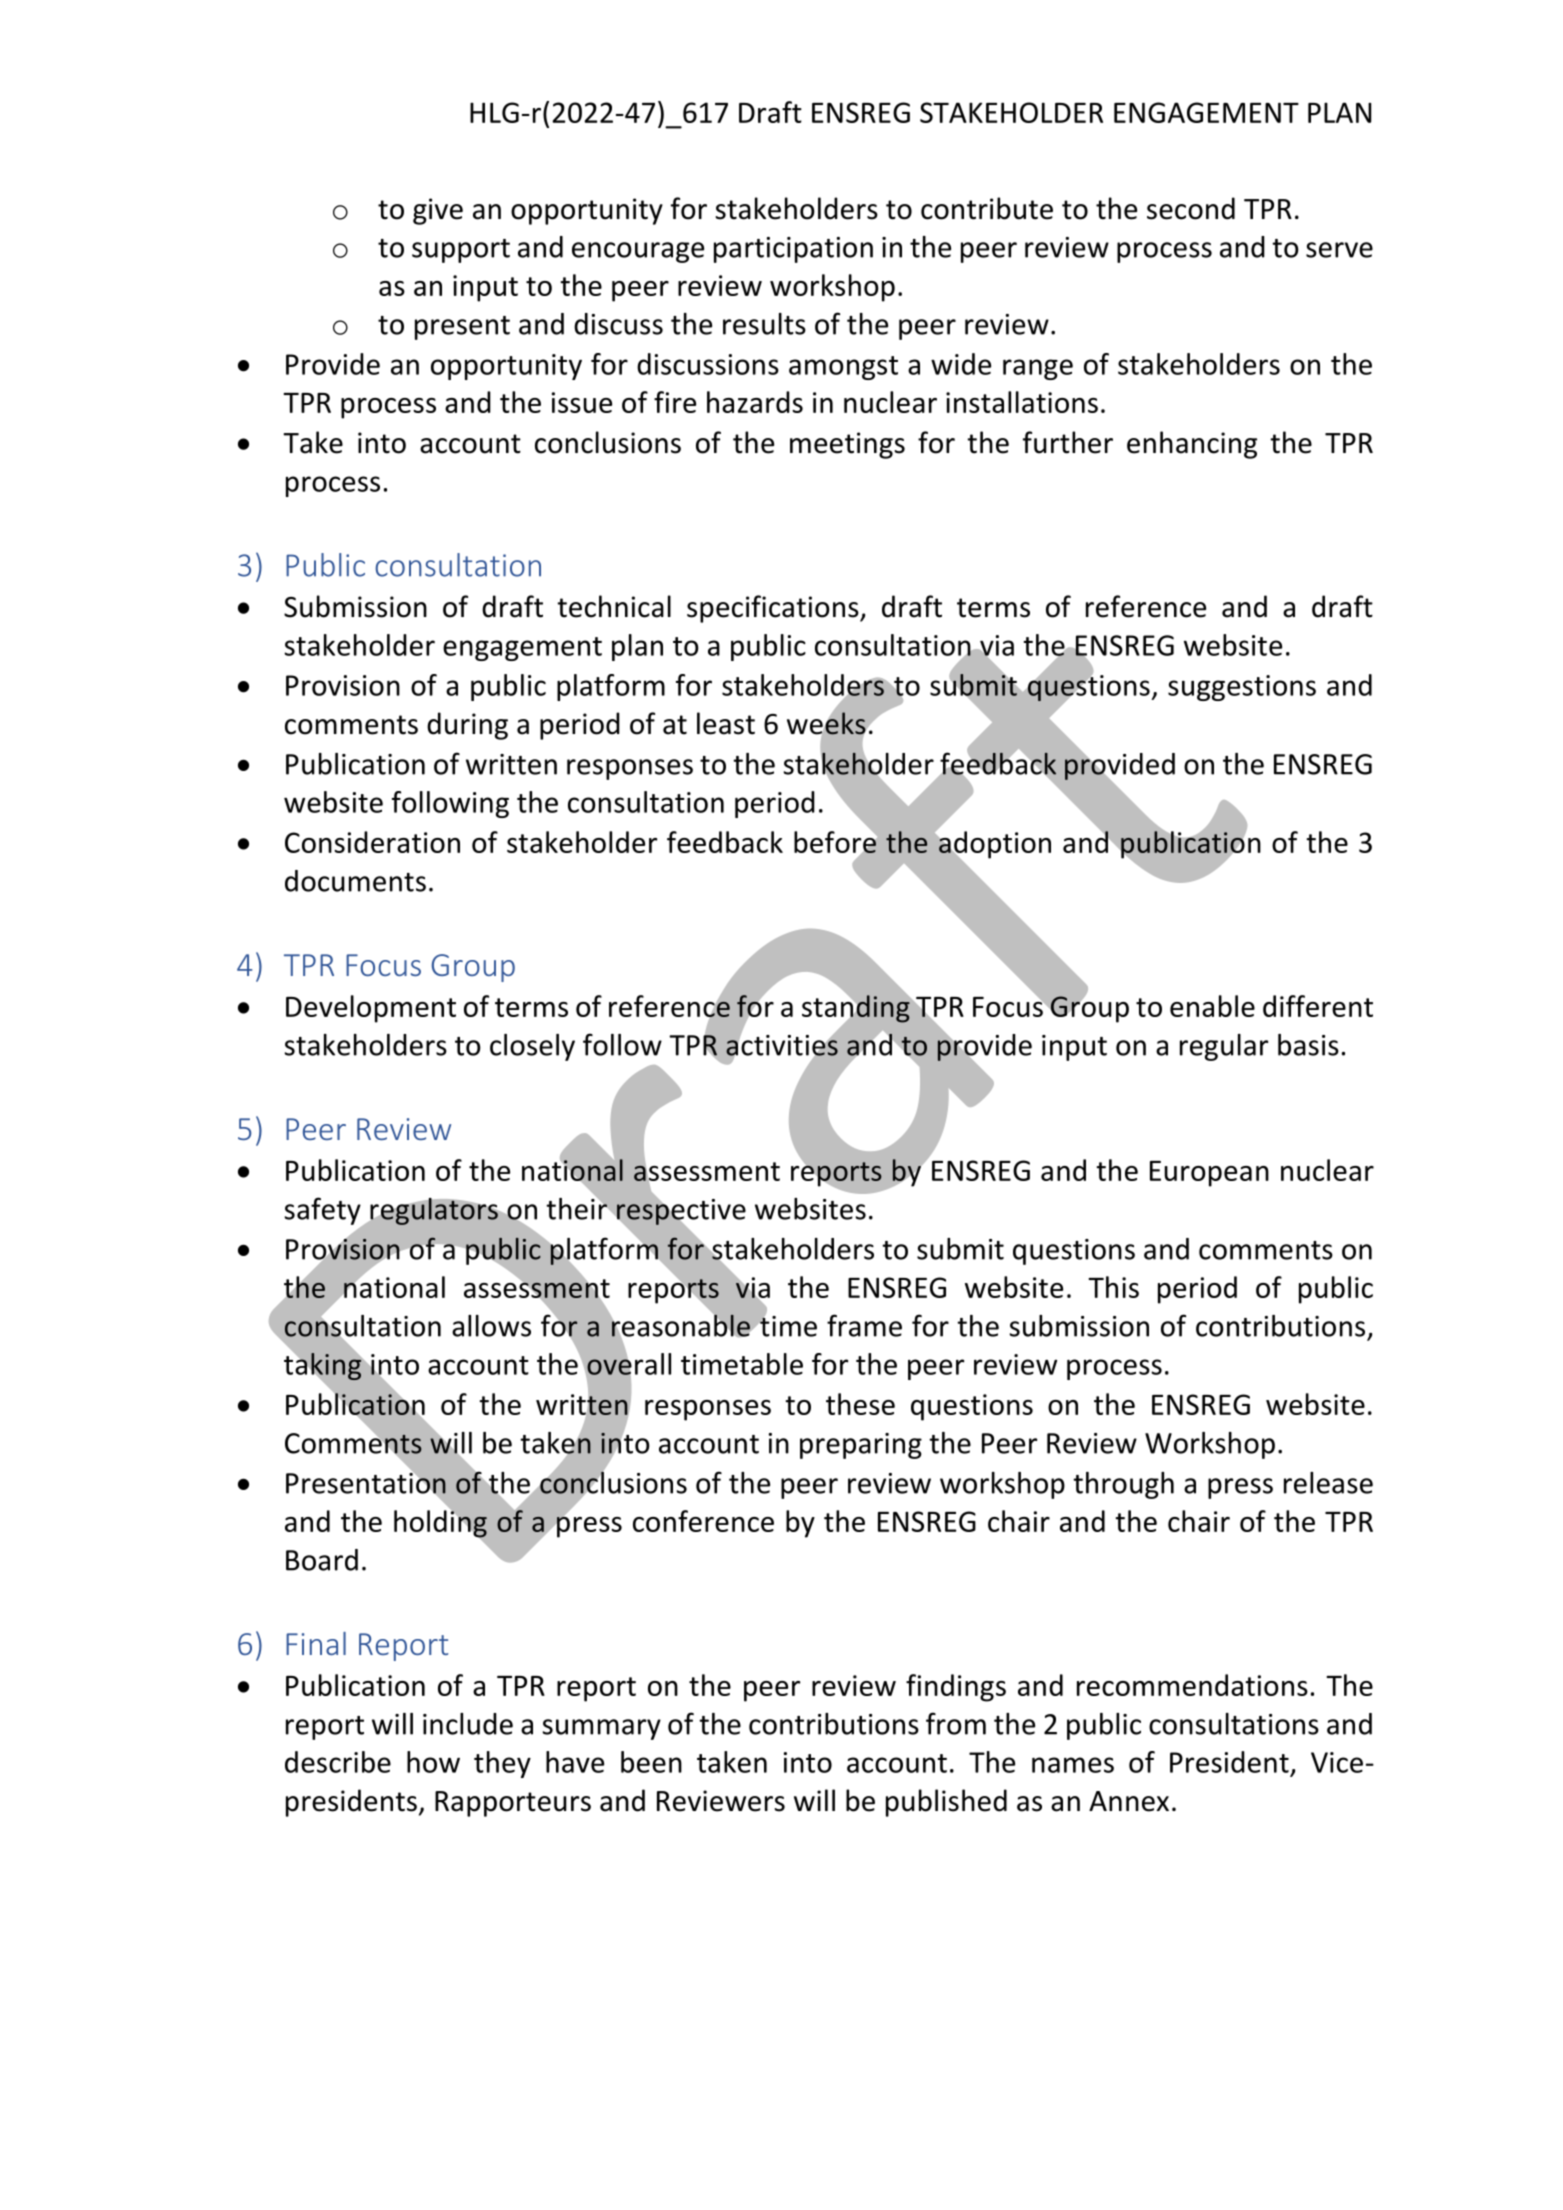 Image resolution: width=1563 pixels, height=2210 pixels. I want to click on participation, so click(793, 250).
